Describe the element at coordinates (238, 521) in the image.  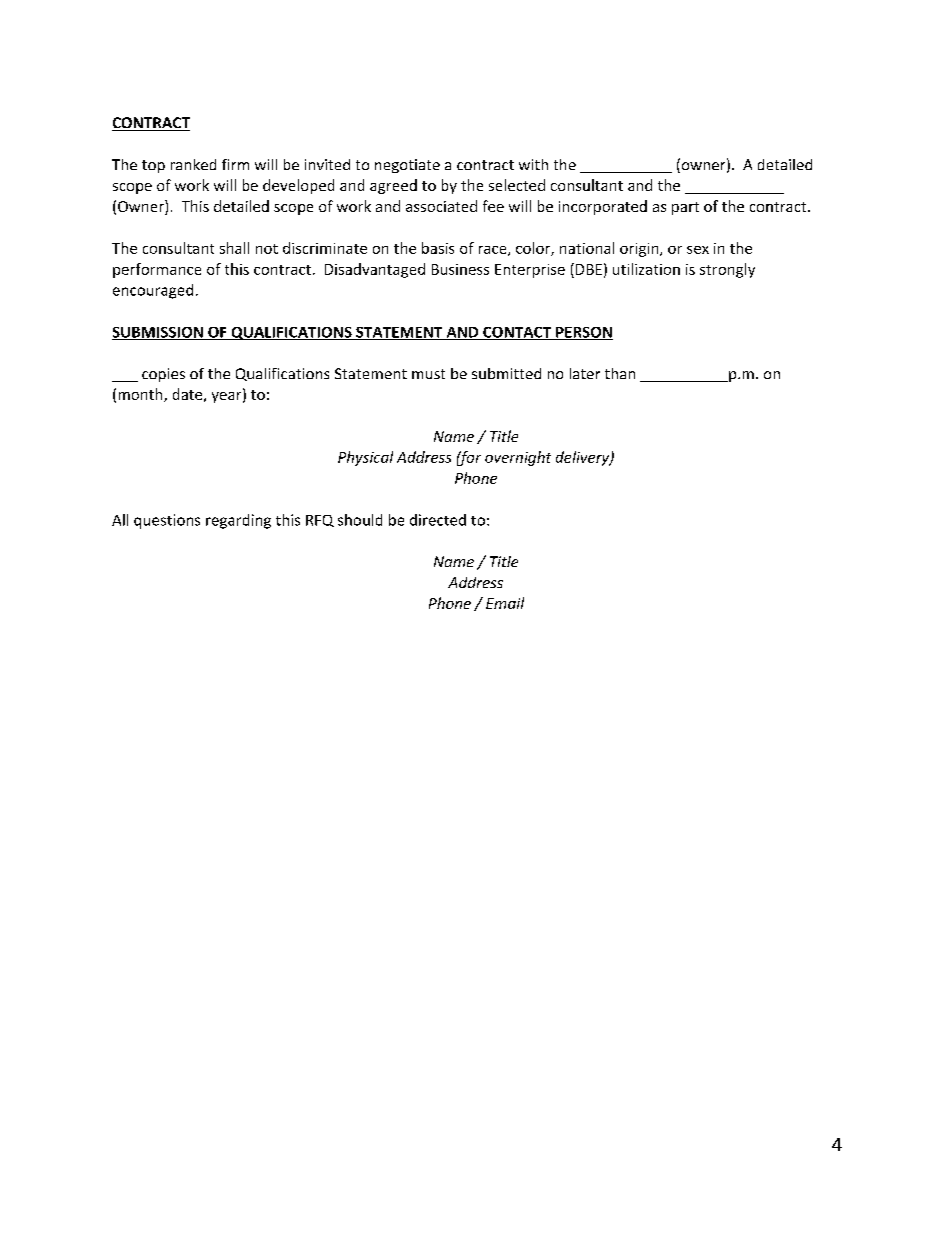
I see `regarding` at that location.
